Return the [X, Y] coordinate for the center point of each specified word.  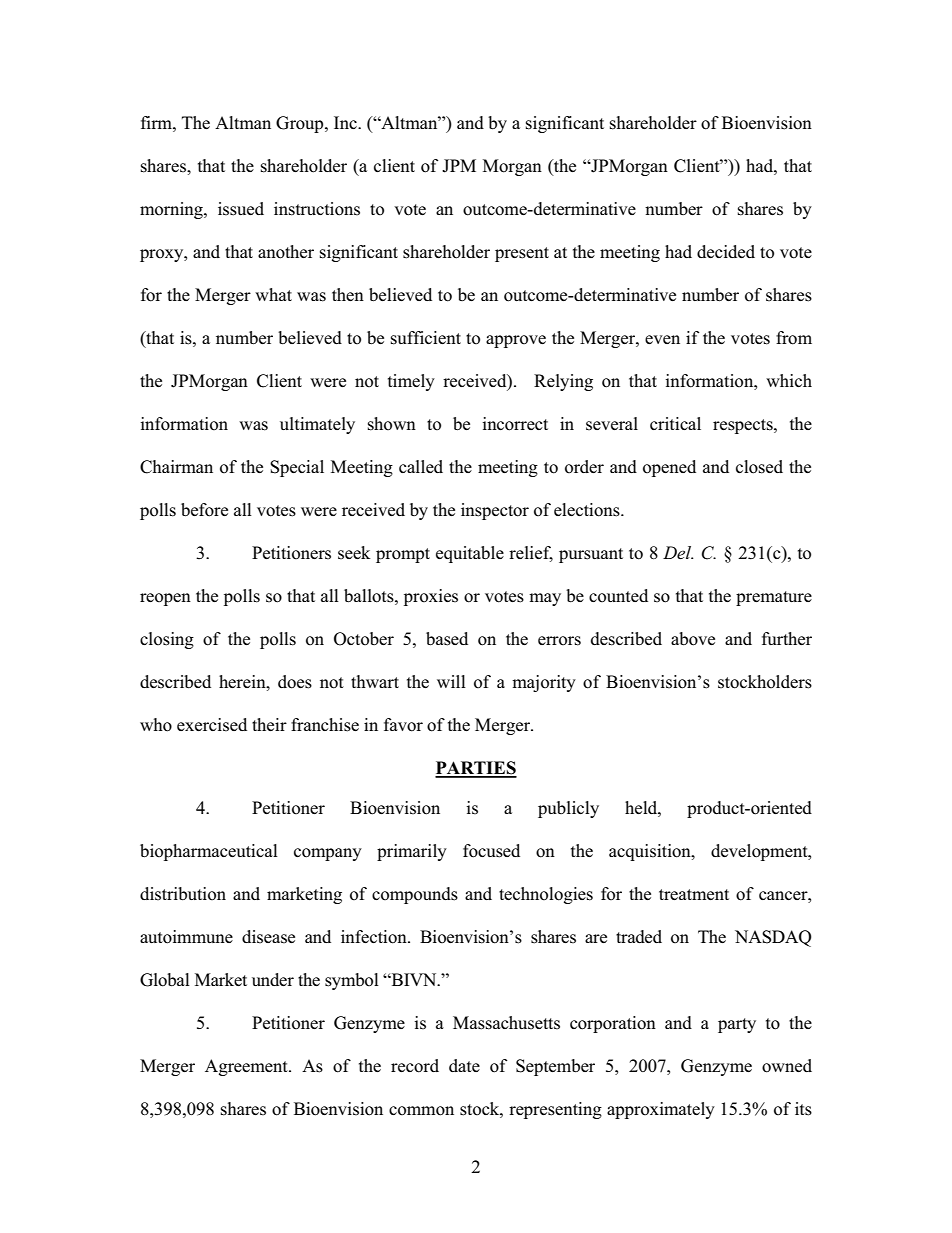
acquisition [651, 852]
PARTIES [476, 769]
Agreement [247, 1067]
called [421, 466]
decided [726, 251]
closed [759, 467]
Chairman [176, 467]
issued [241, 209]
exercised [212, 725]
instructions [317, 209]
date [464, 1065]
